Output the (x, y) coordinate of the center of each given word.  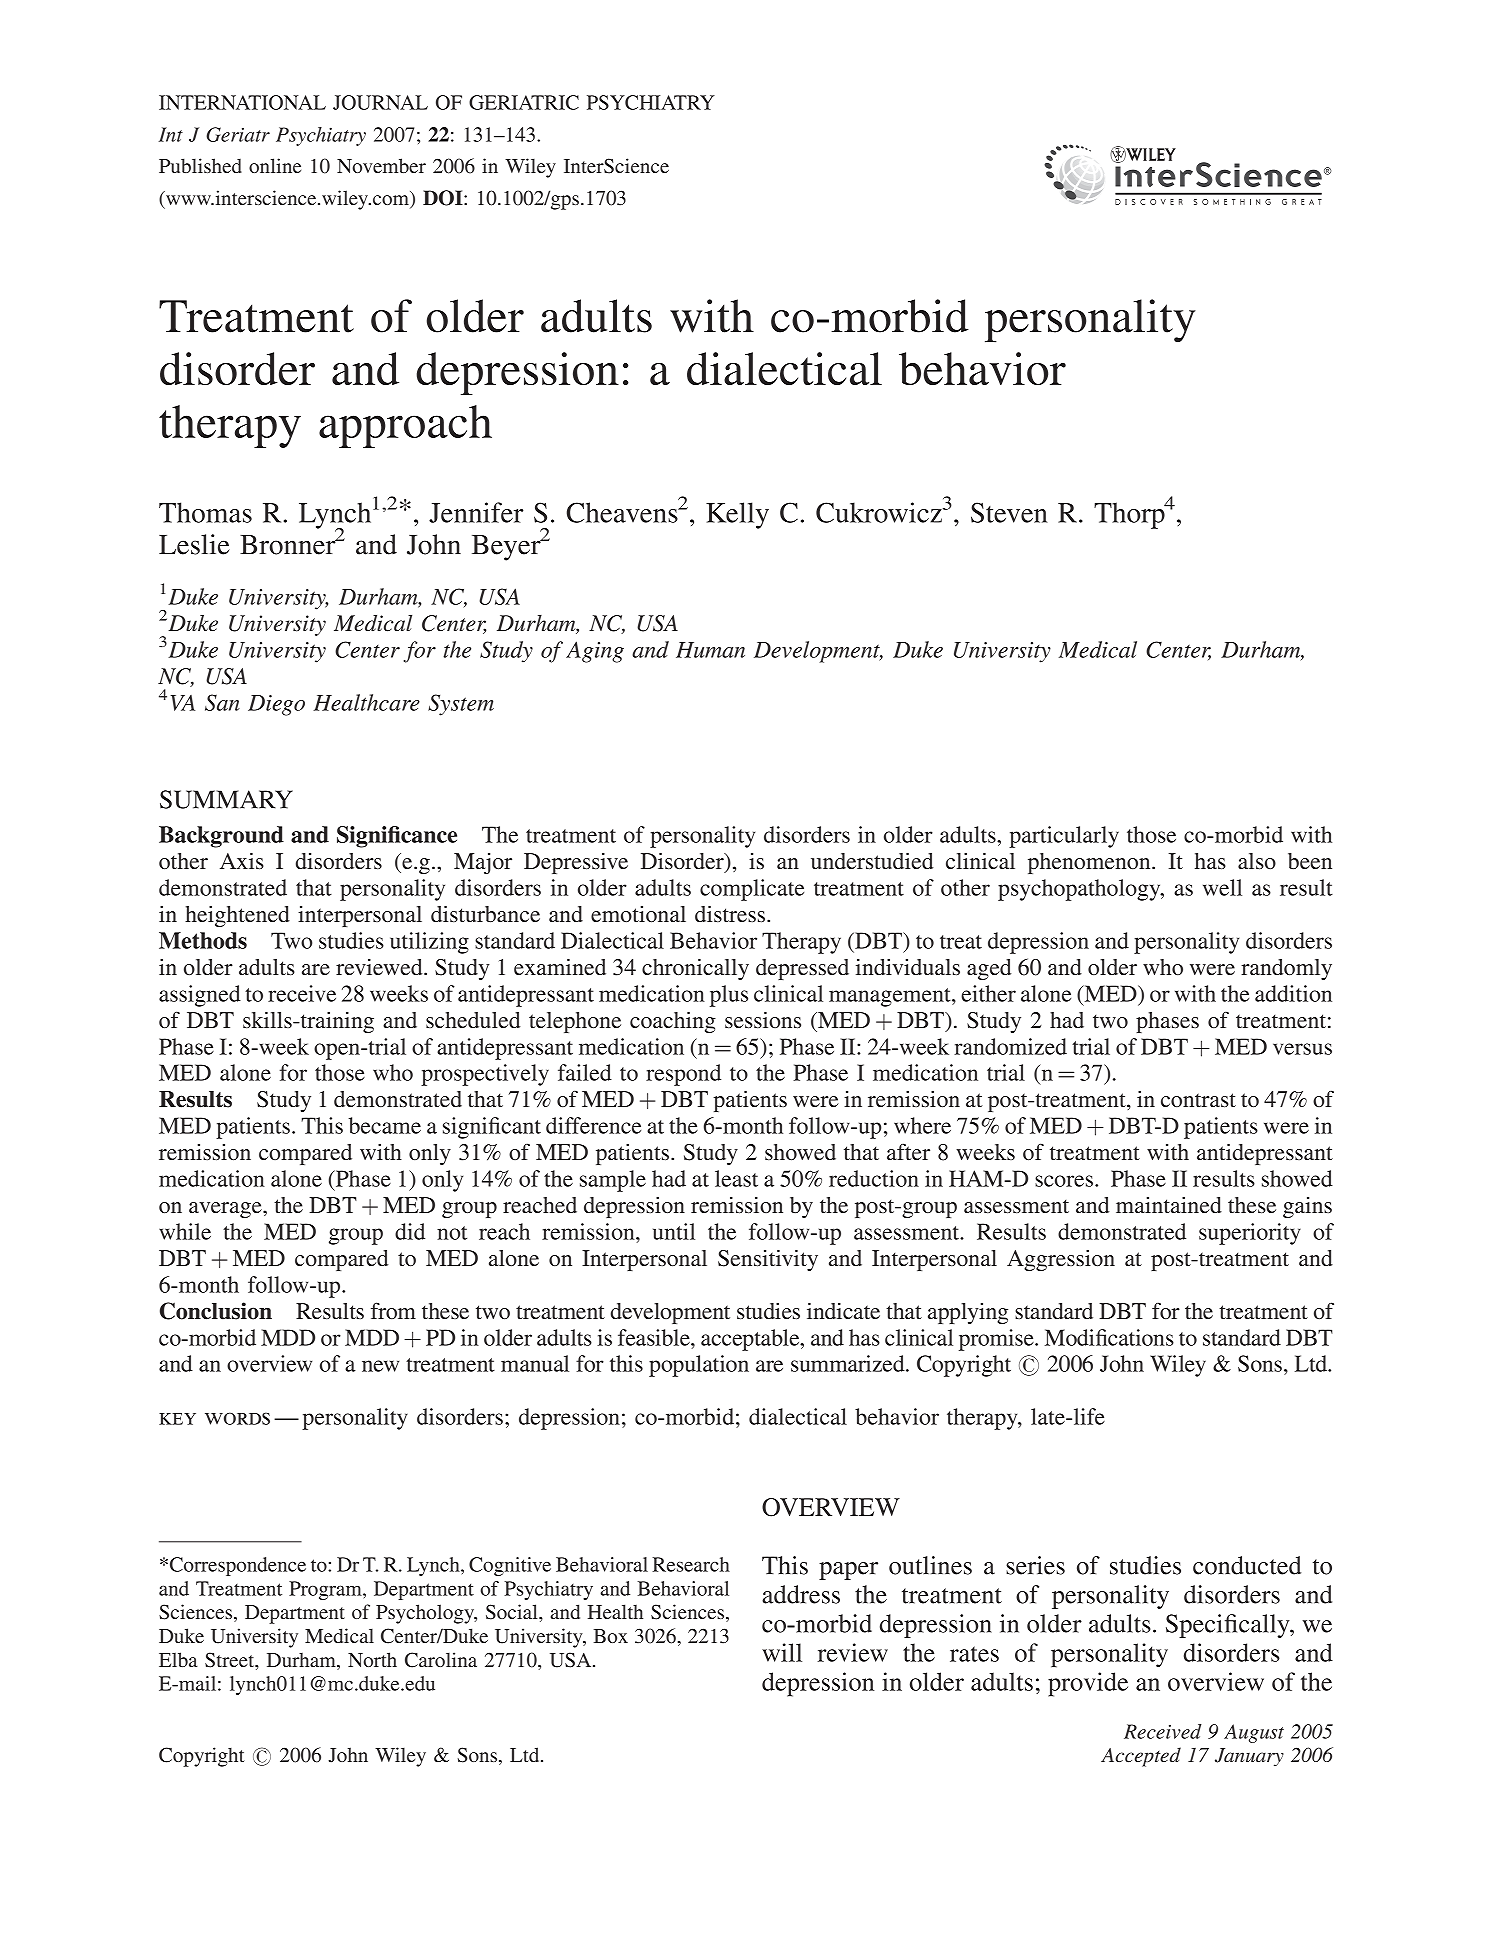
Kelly (737, 515)
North (372, 1659)
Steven (1009, 512)
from (393, 1310)
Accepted (1141, 1757)
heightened (237, 916)
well (1222, 887)
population (699, 1366)
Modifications (1109, 1337)
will (782, 1652)
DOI (444, 198)
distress (731, 914)
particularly (1064, 837)
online (275, 165)
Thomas (205, 512)
